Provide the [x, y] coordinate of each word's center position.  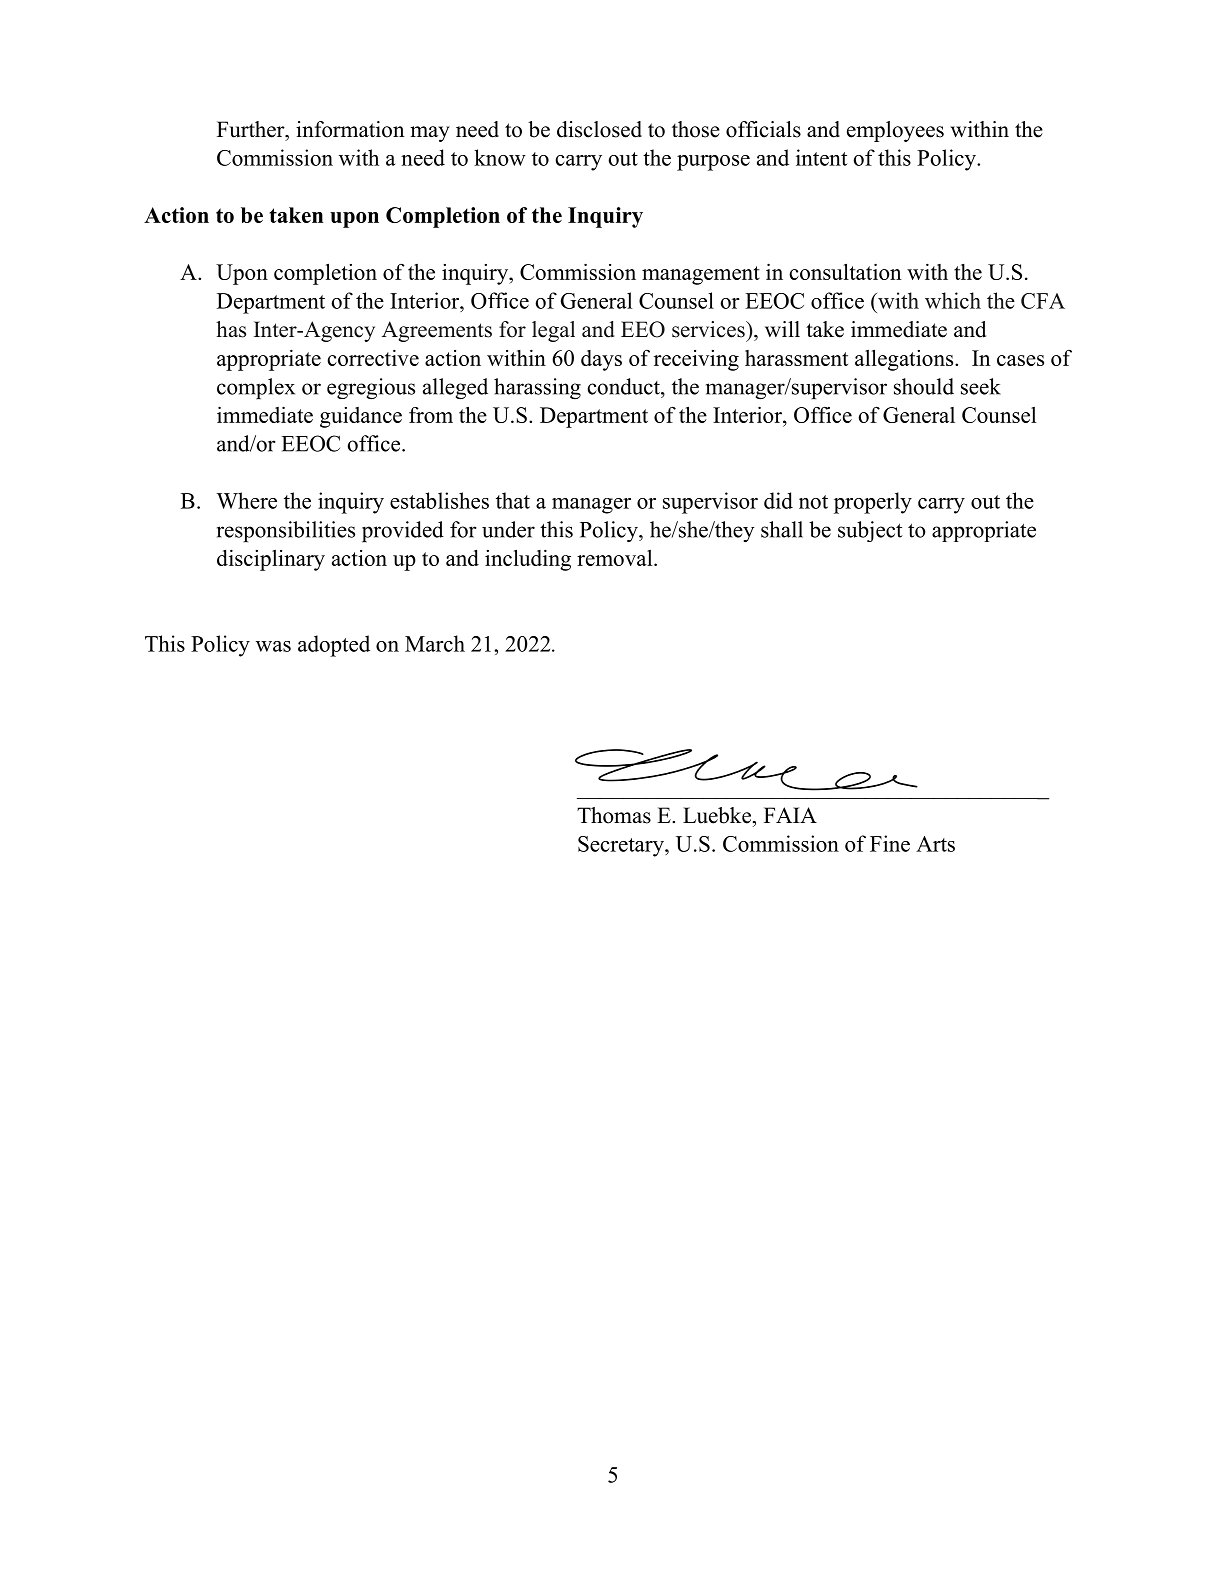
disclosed [599, 129]
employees [895, 131]
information [350, 129]
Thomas [614, 815]
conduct [624, 386]
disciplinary [271, 560]
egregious [371, 389]
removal [616, 558]
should [924, 386]
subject [870, 531]
